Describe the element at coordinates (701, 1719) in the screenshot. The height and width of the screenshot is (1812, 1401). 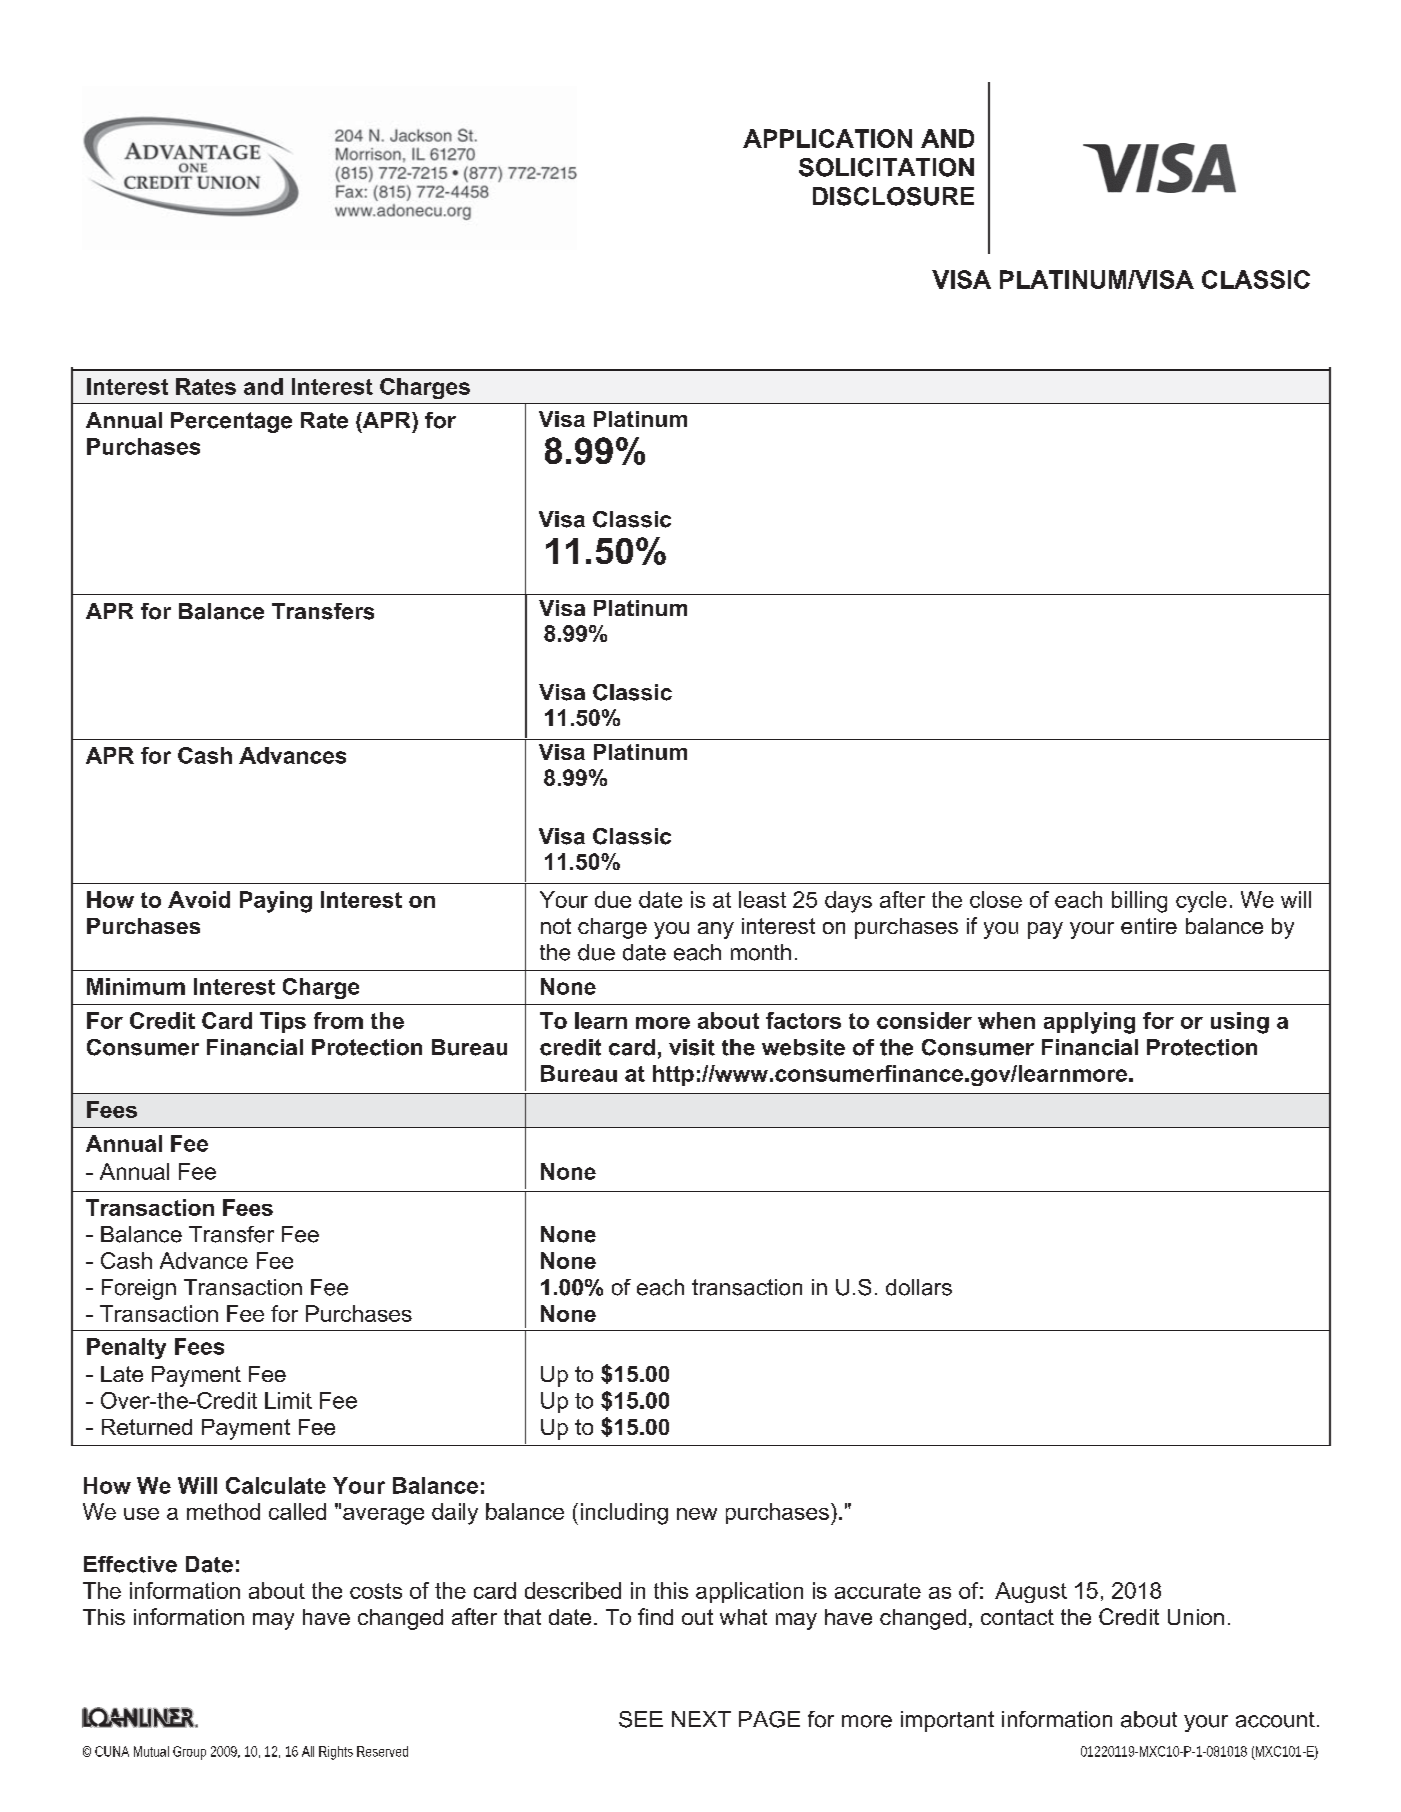
I see `NEXT` at that location.
